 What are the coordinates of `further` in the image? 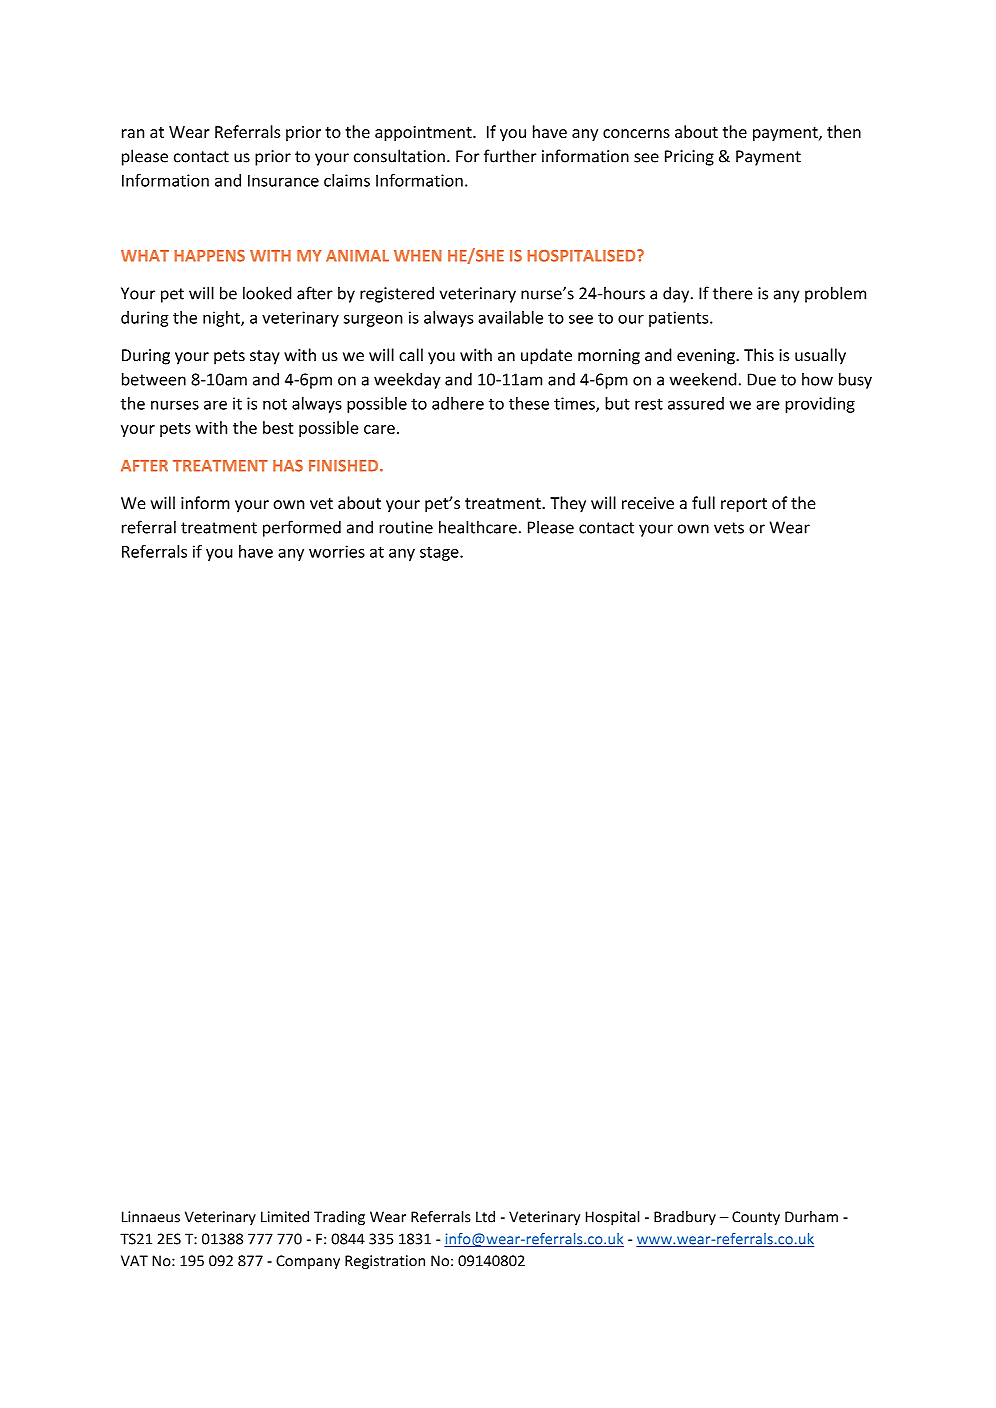 It's located at (510, 156).
